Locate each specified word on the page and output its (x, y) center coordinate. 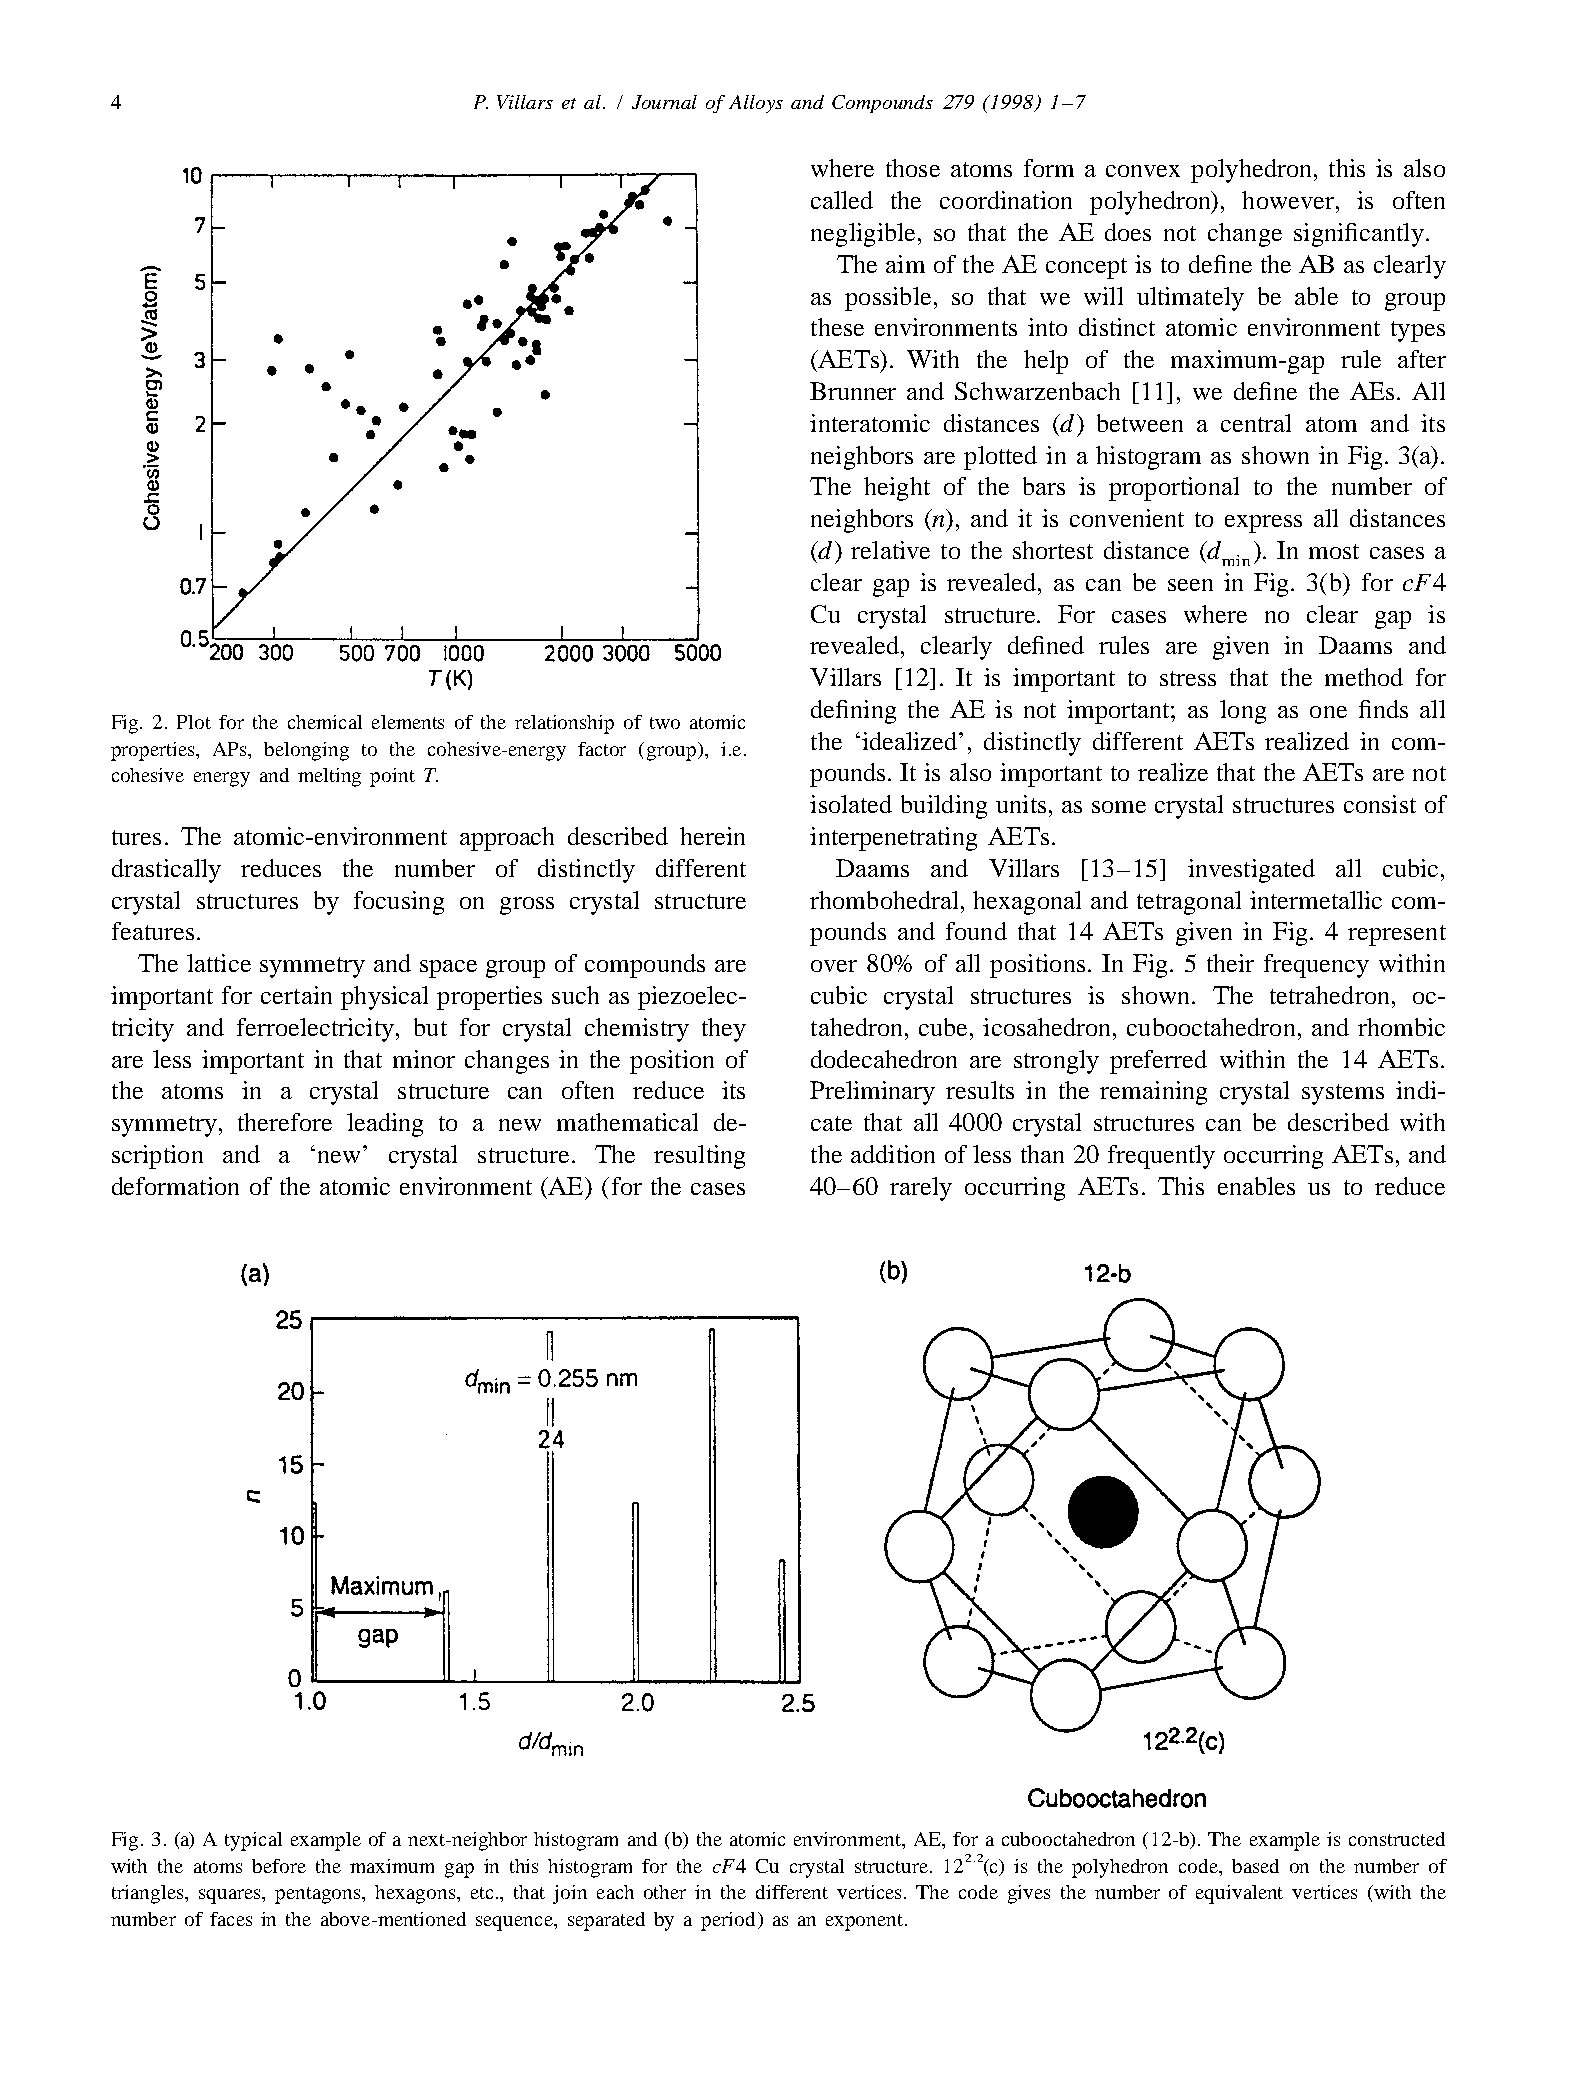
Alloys (756, 104)
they (724, 1030)
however (1288, 200)
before (279, 1866)
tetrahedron (1329, 995)
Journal (664, 102)
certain (296, 995)
